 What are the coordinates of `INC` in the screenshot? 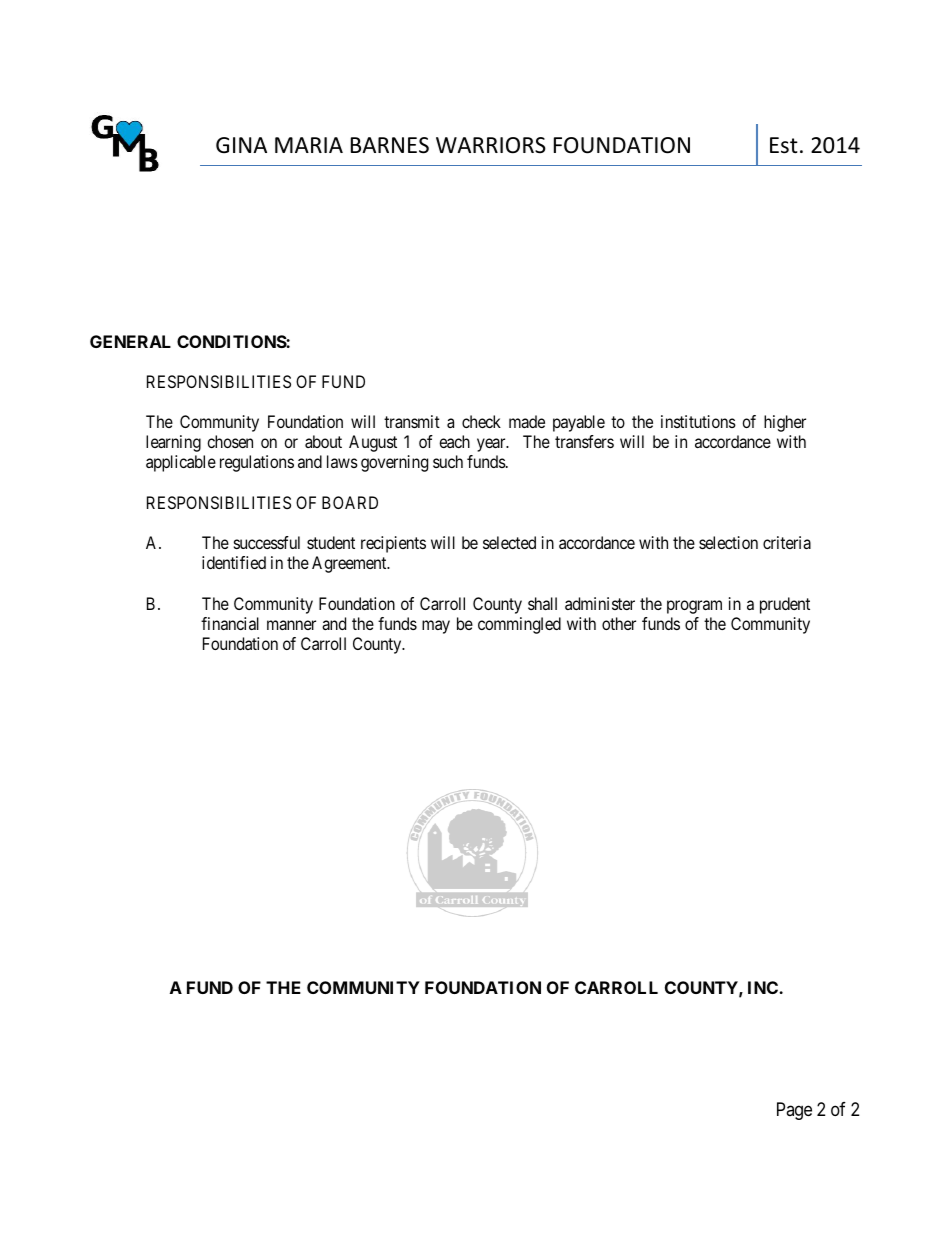 It's located at (764, 987).
